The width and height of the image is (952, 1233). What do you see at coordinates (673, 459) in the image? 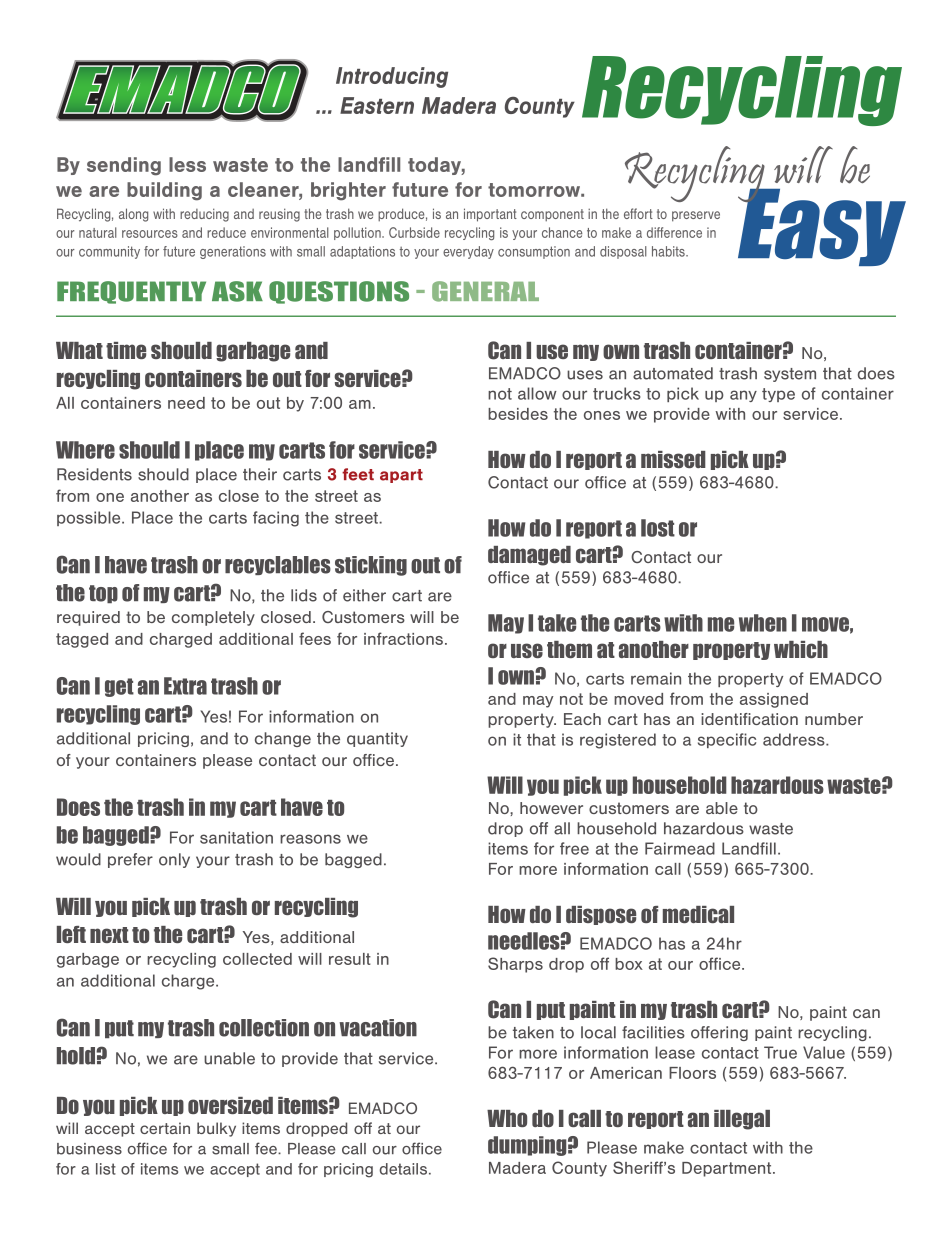
I see `missed` at bounding box center [673, 459].
